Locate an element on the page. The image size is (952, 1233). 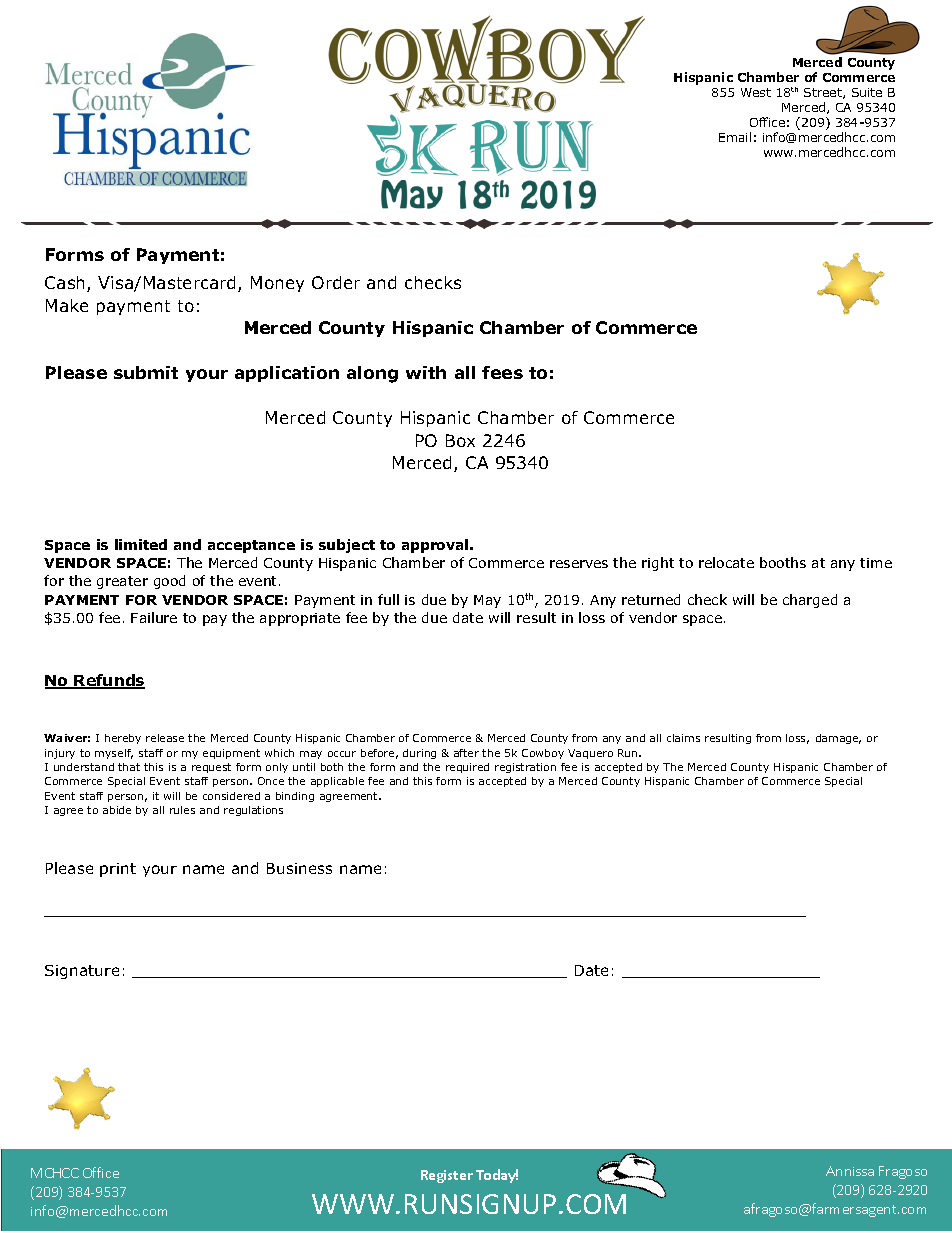
Cash is located at coordinates (66, 284).
